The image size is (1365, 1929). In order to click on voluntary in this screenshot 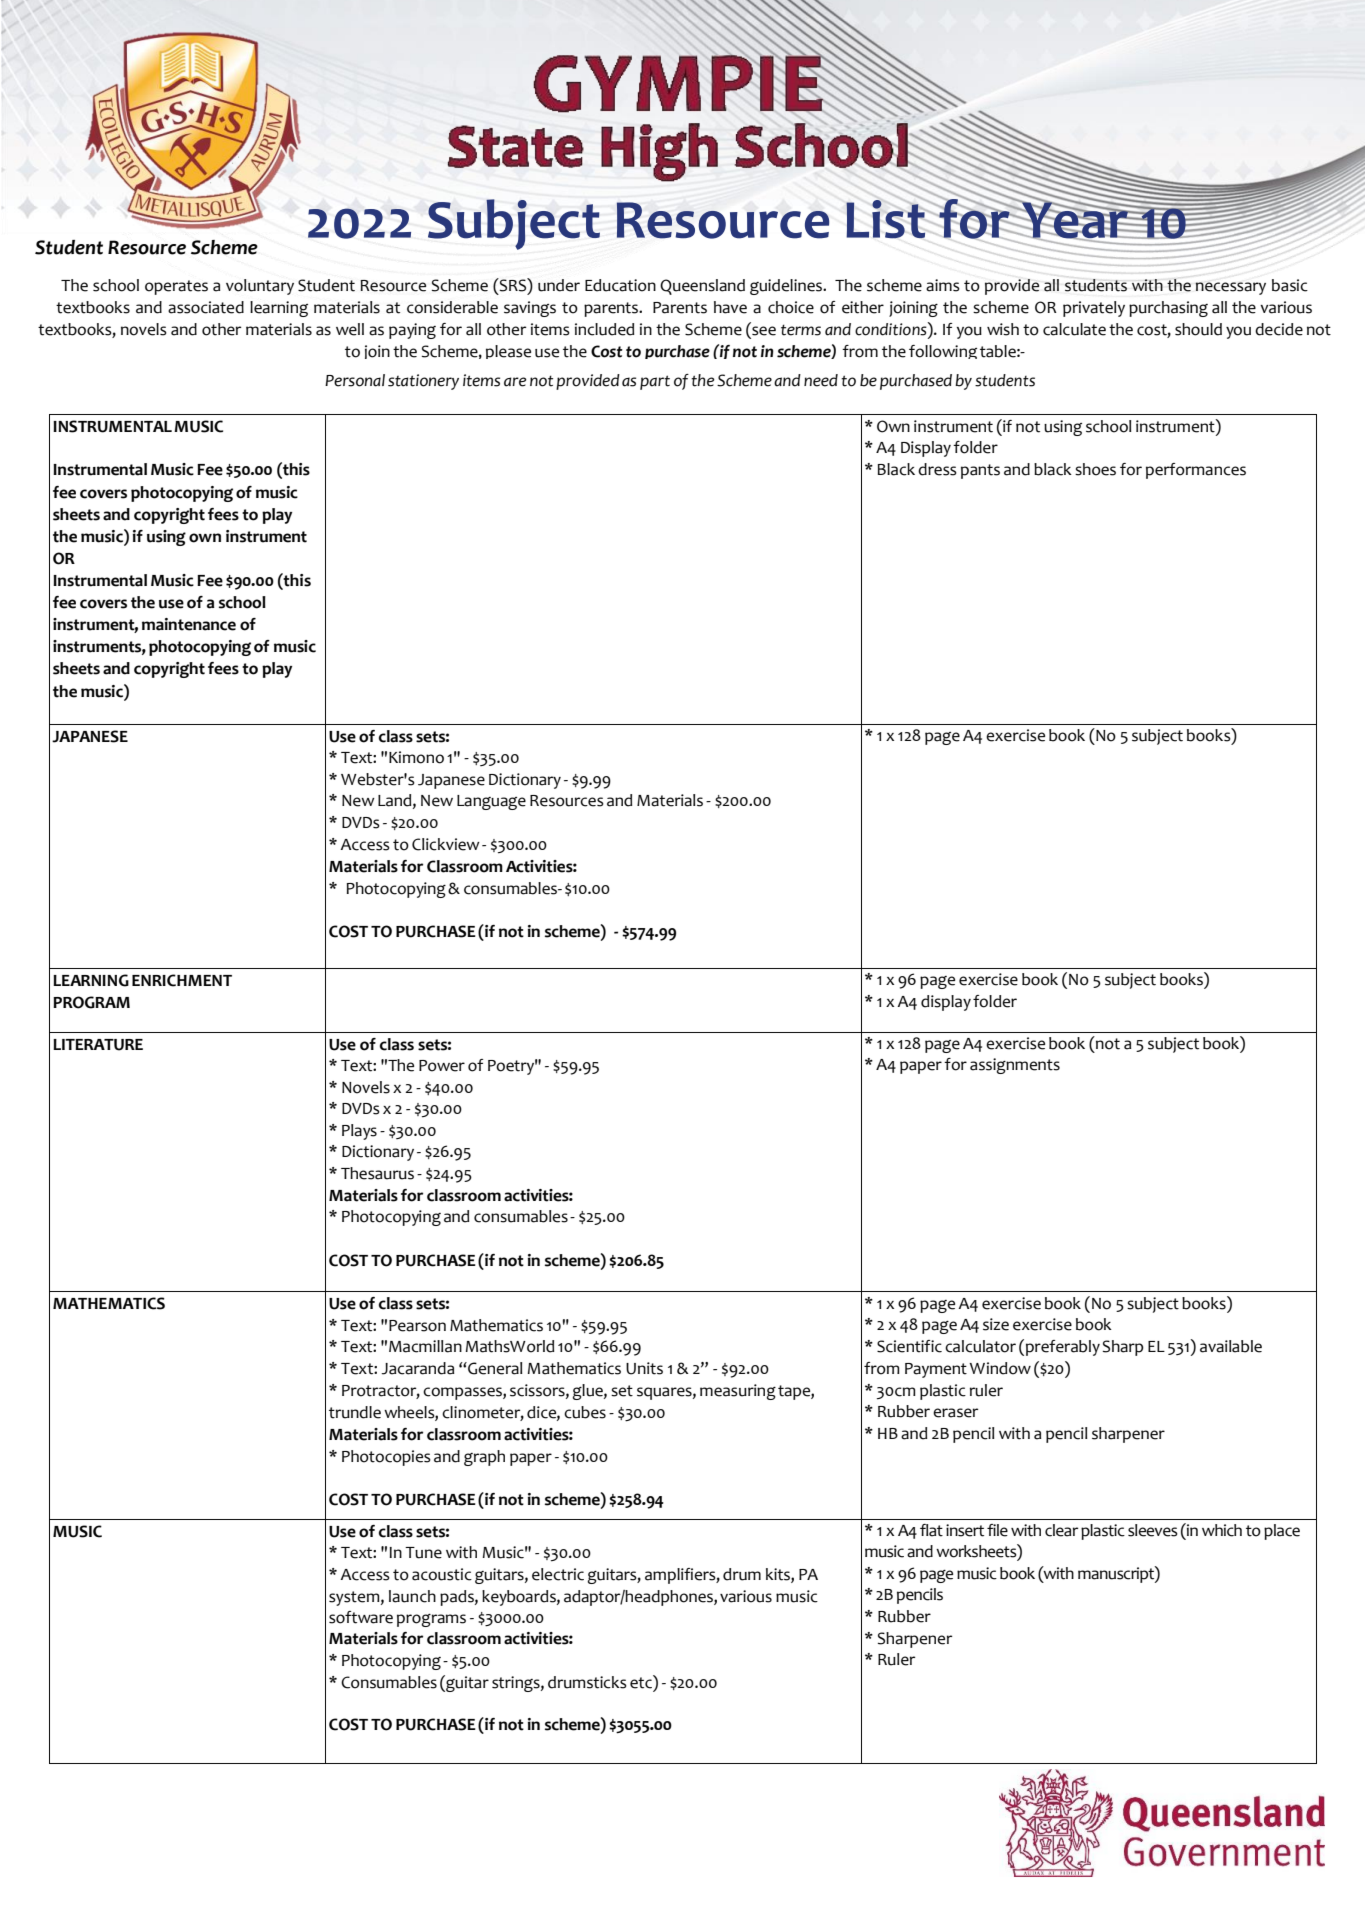, I will do `click(260, 287)`.
